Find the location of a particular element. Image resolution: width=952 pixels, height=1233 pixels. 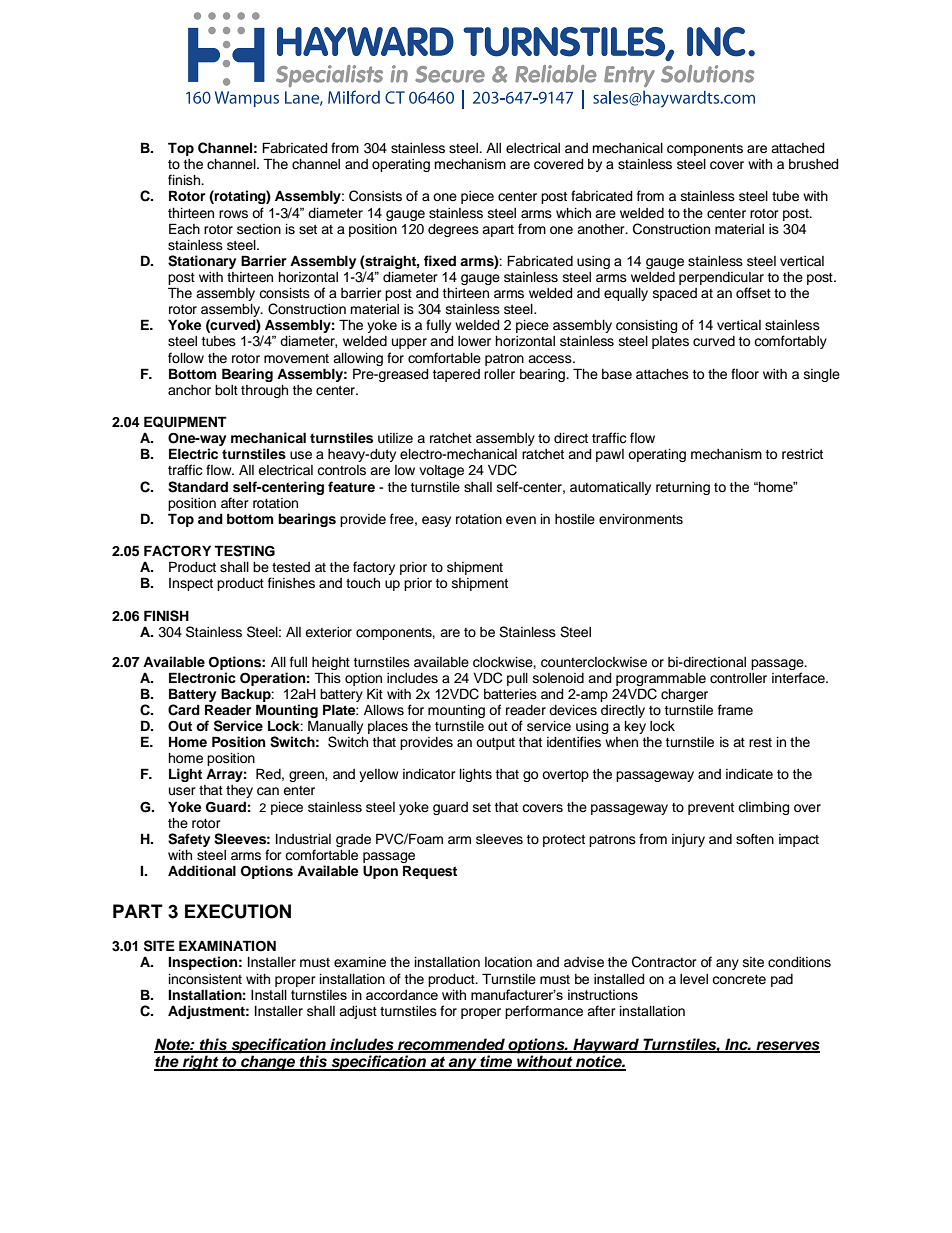

which is located at coordinates (573, 213).
